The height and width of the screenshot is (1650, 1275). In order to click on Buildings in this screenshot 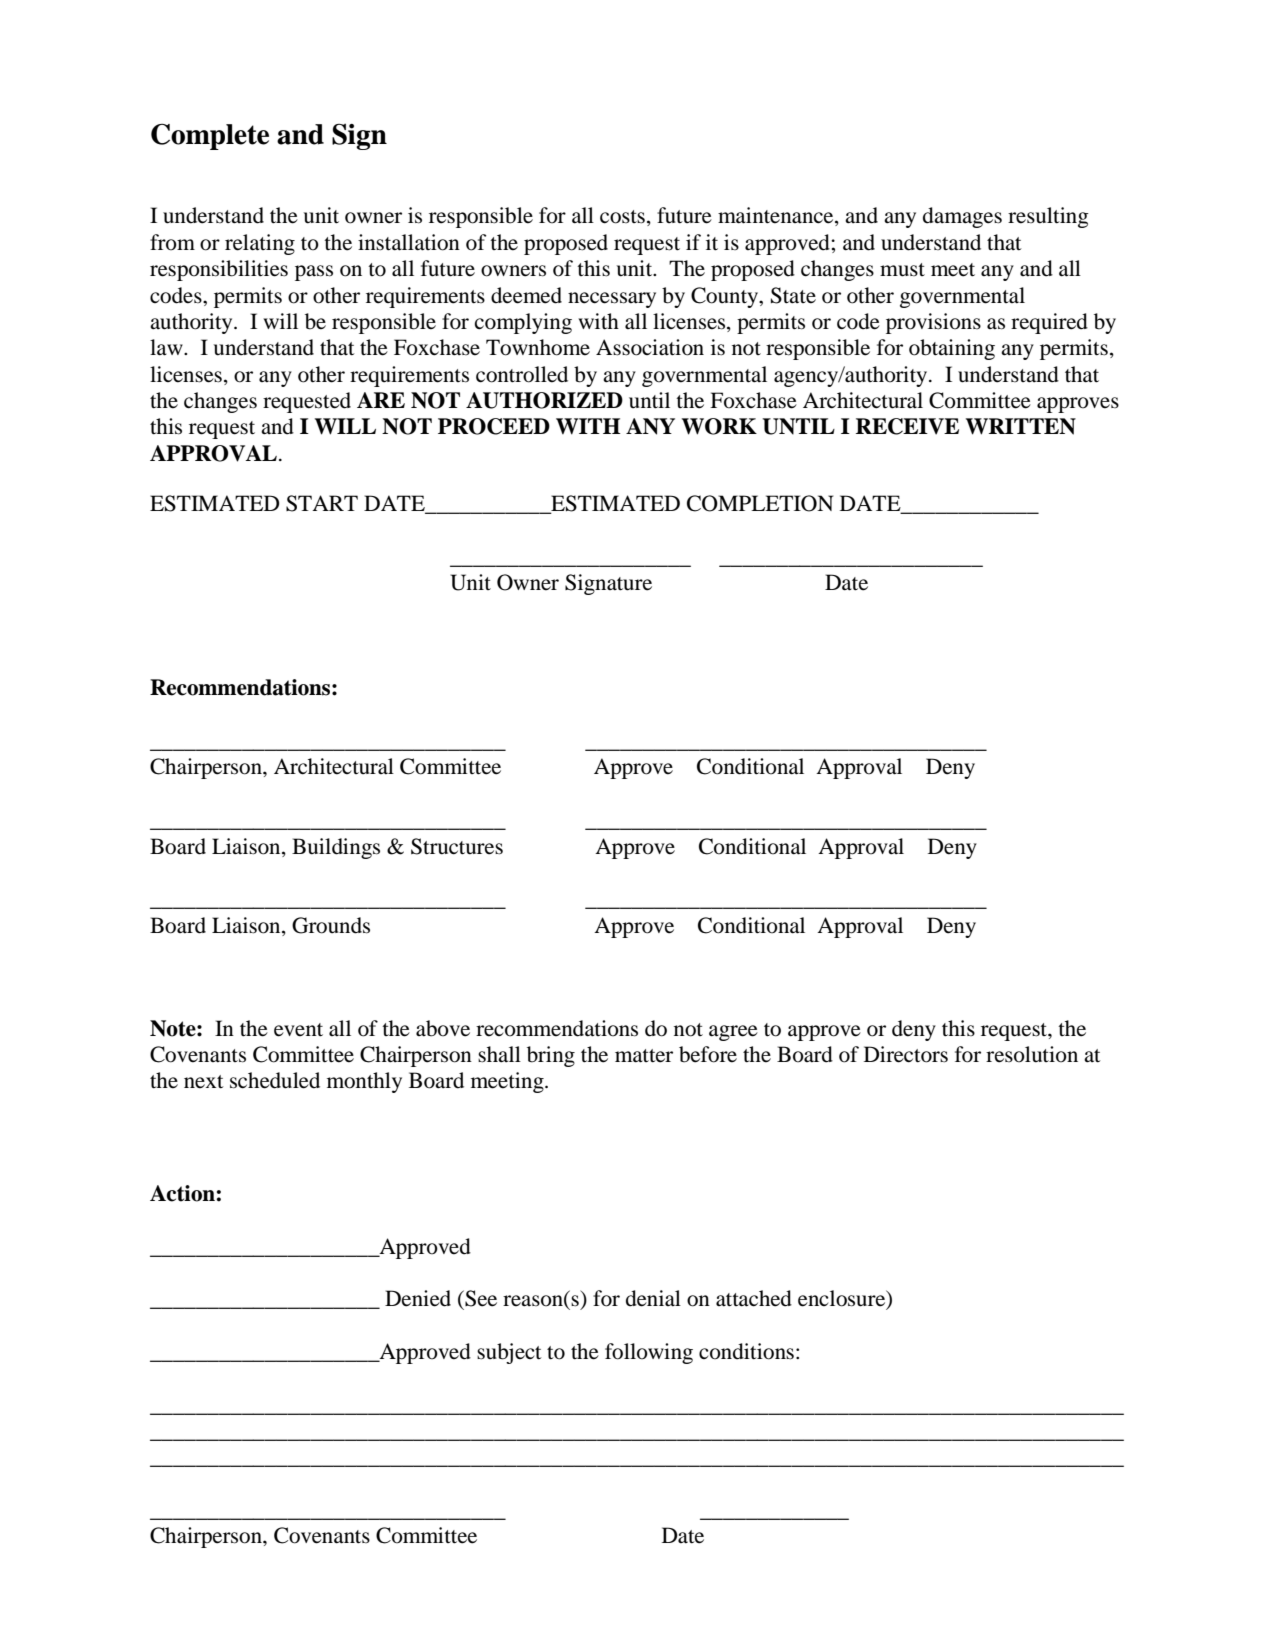, I will do `click(336, 848)`.
